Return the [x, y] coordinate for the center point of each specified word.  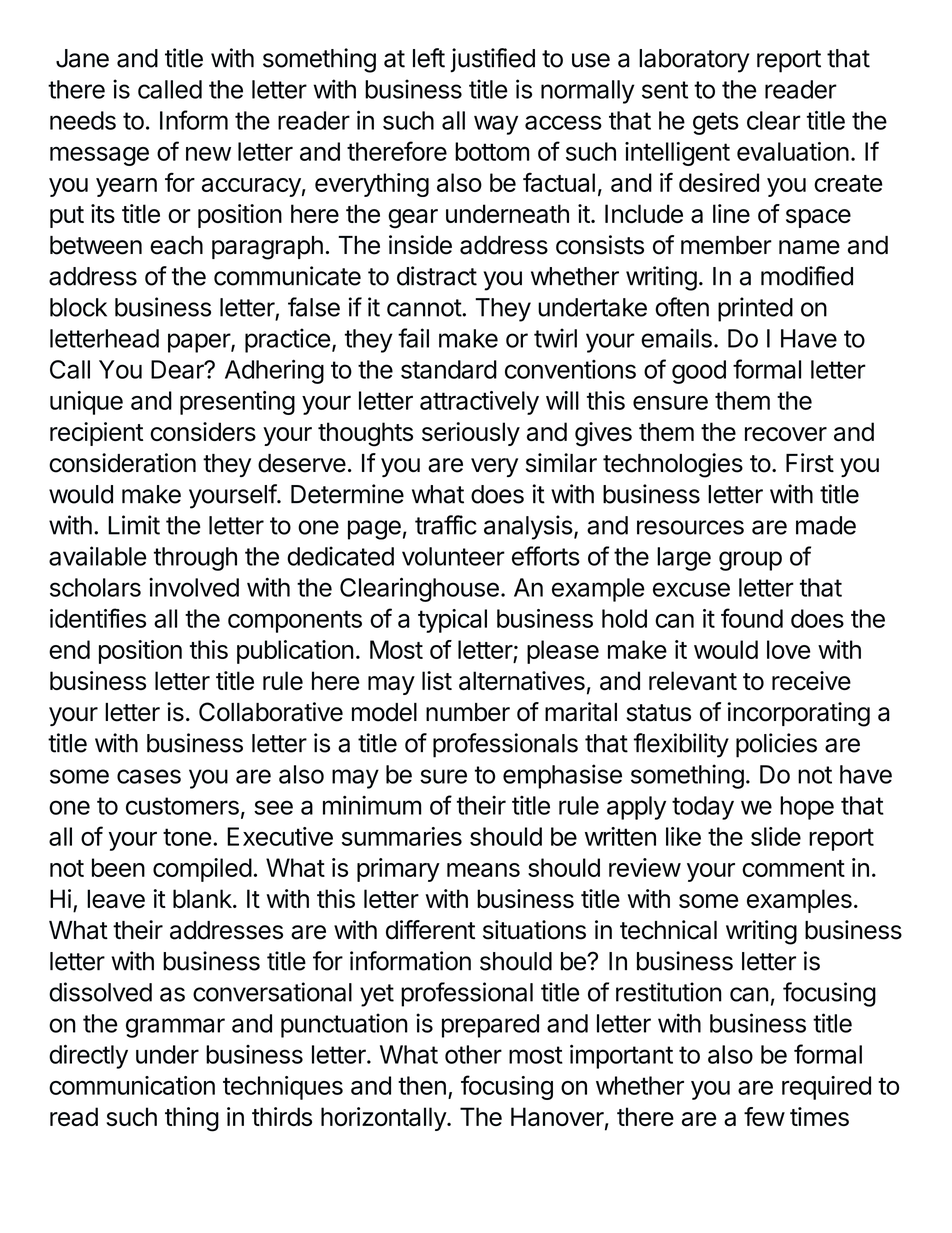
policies [776, 745]
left [429, 58]
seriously [471, 434]
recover [786, 434]
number [468, 712]
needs [83, 120]
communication [132, 1085]
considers [203, 431]
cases [149, 776]
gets [716, 123]
